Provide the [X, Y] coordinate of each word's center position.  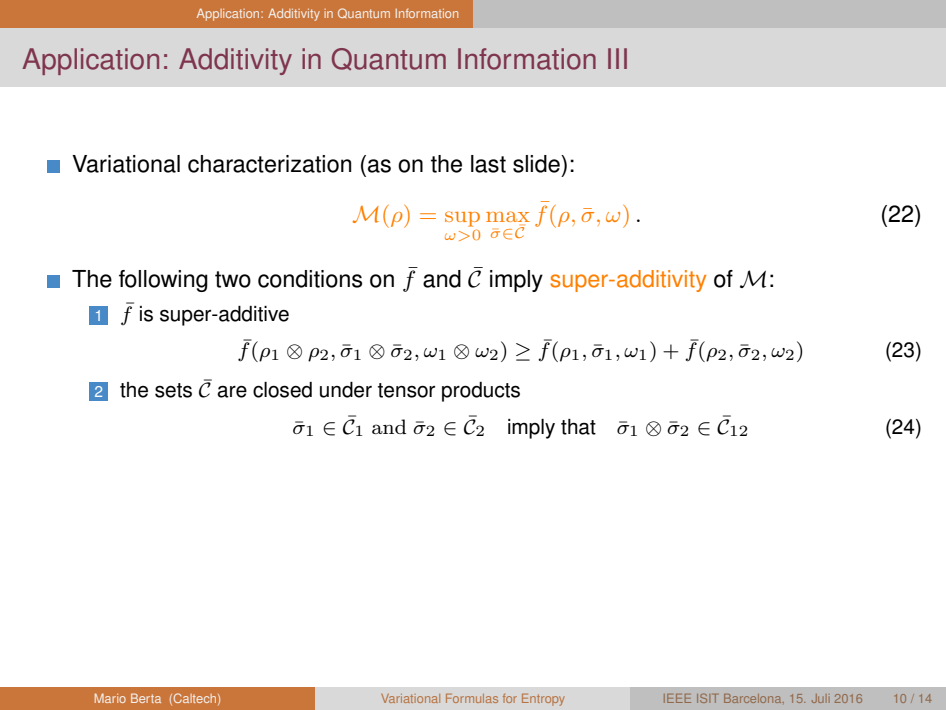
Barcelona [754, 698]
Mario [110, 698]
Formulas [472, 698]
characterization [269, 164]
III [617, 58]
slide [537, 164]
